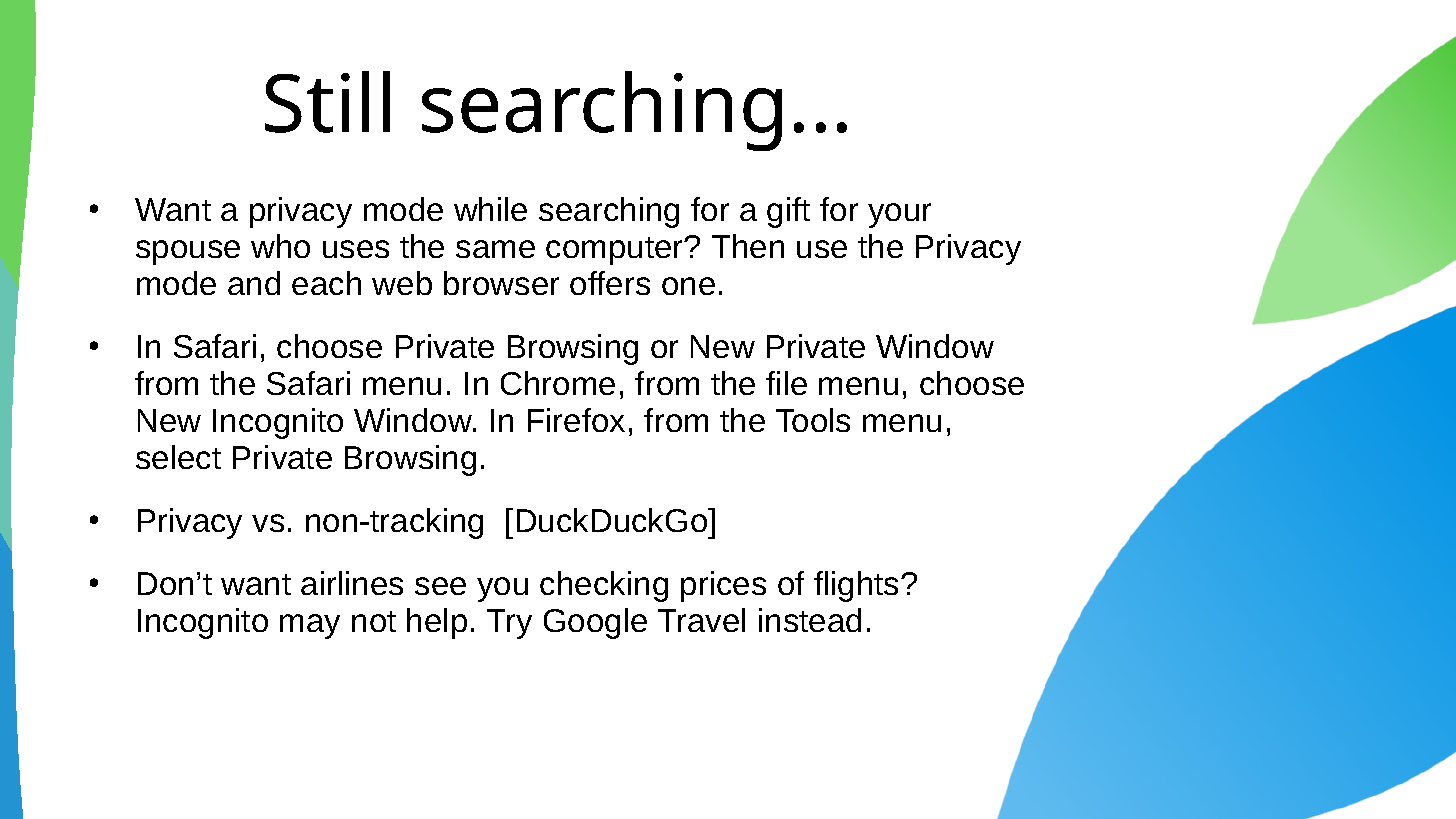 The width and height of the page is (1456, 819). What do you see at coordinates (576, 420) in the page?
I see `Firefox` at bounding box center [576, 420].
